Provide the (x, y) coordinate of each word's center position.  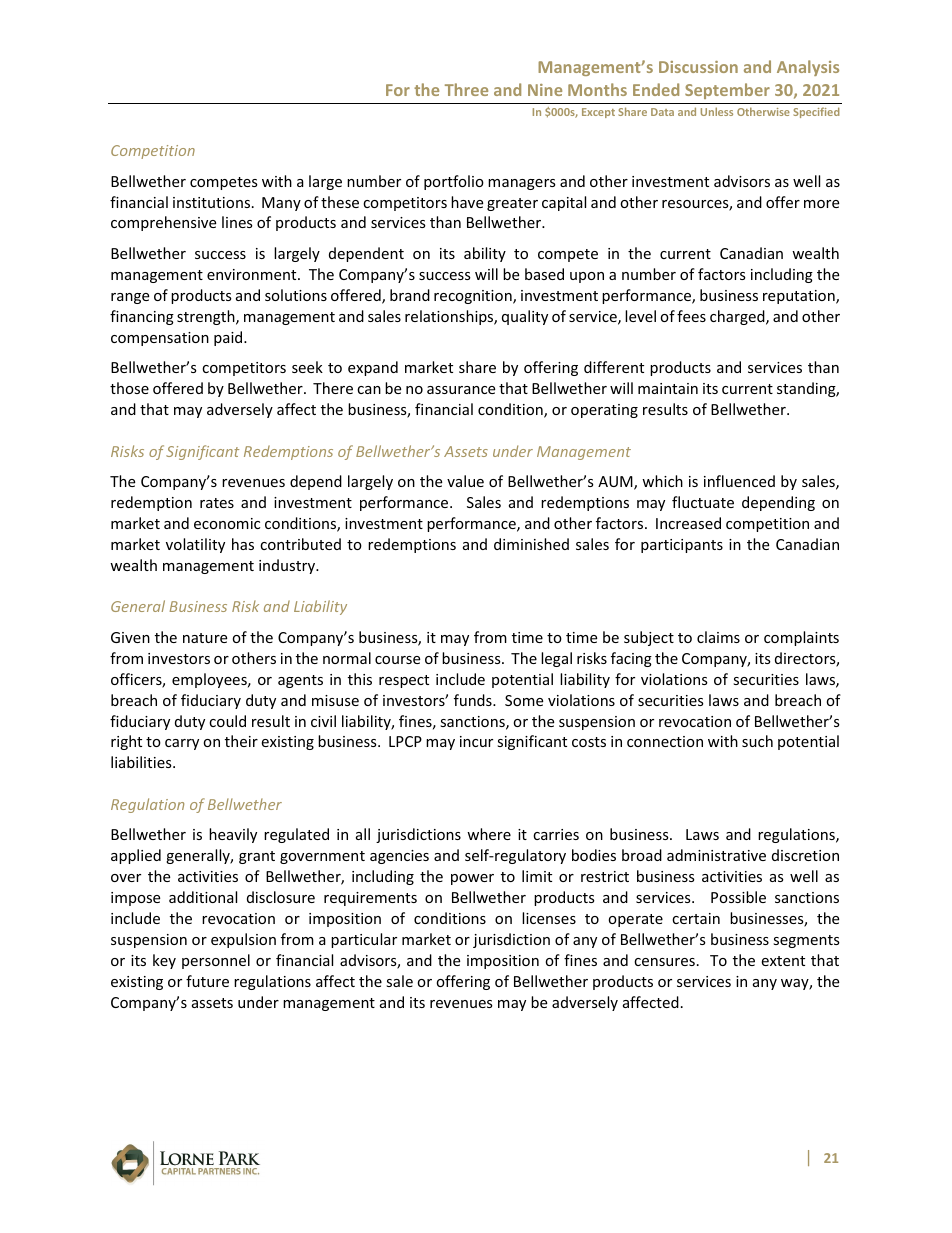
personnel (216, 961)
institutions (211, 202)
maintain (668, 388)
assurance (461, 390)
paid (229, 338)
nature (205, 638)
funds (474, 700)
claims (718, 637)
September (727, 91)
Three (466, 89)
